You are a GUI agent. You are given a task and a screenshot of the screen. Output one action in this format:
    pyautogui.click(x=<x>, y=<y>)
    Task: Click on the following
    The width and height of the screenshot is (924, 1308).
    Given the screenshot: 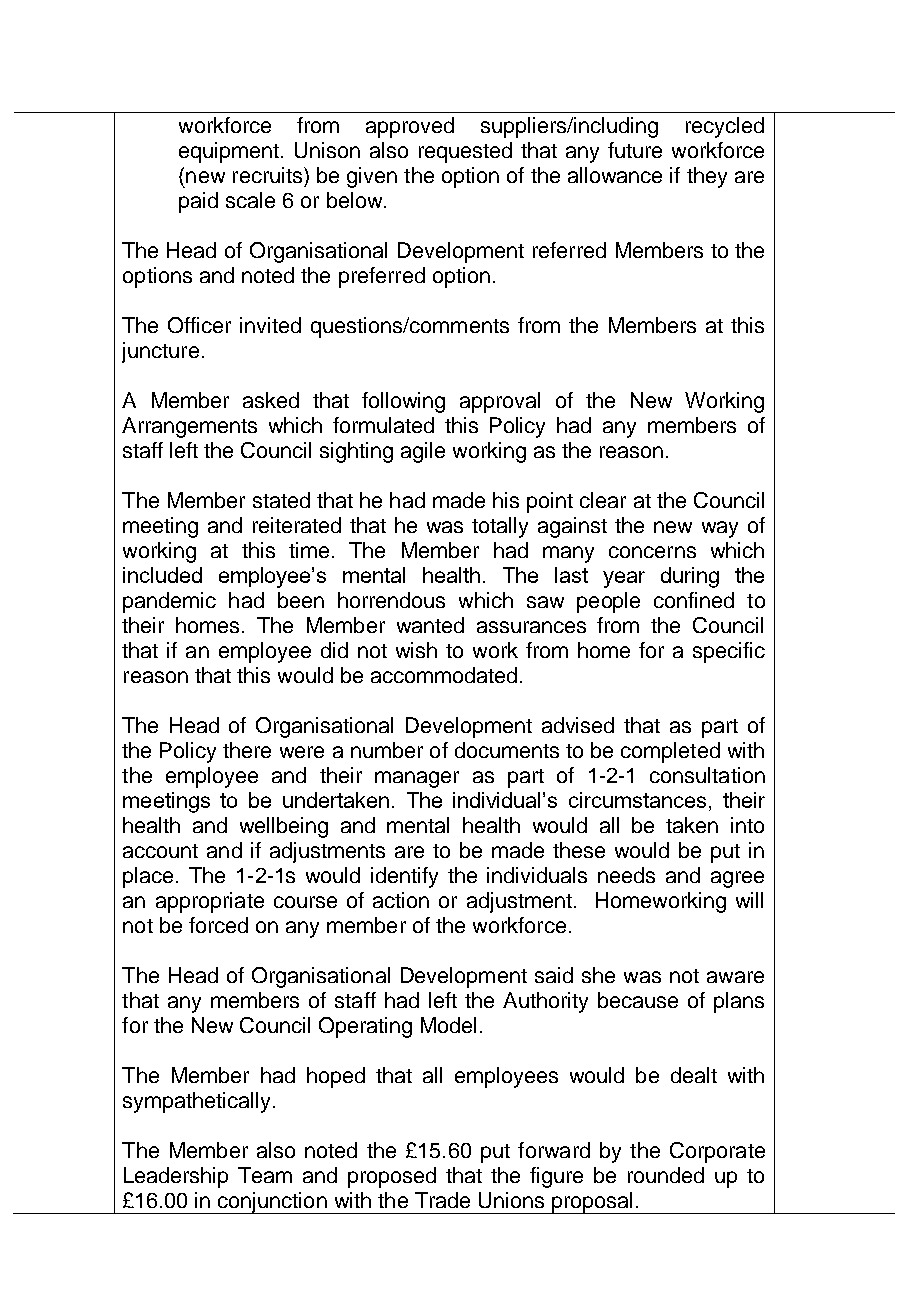 What is the action you would take?
    pyautogui.click(x=403, y=402)
